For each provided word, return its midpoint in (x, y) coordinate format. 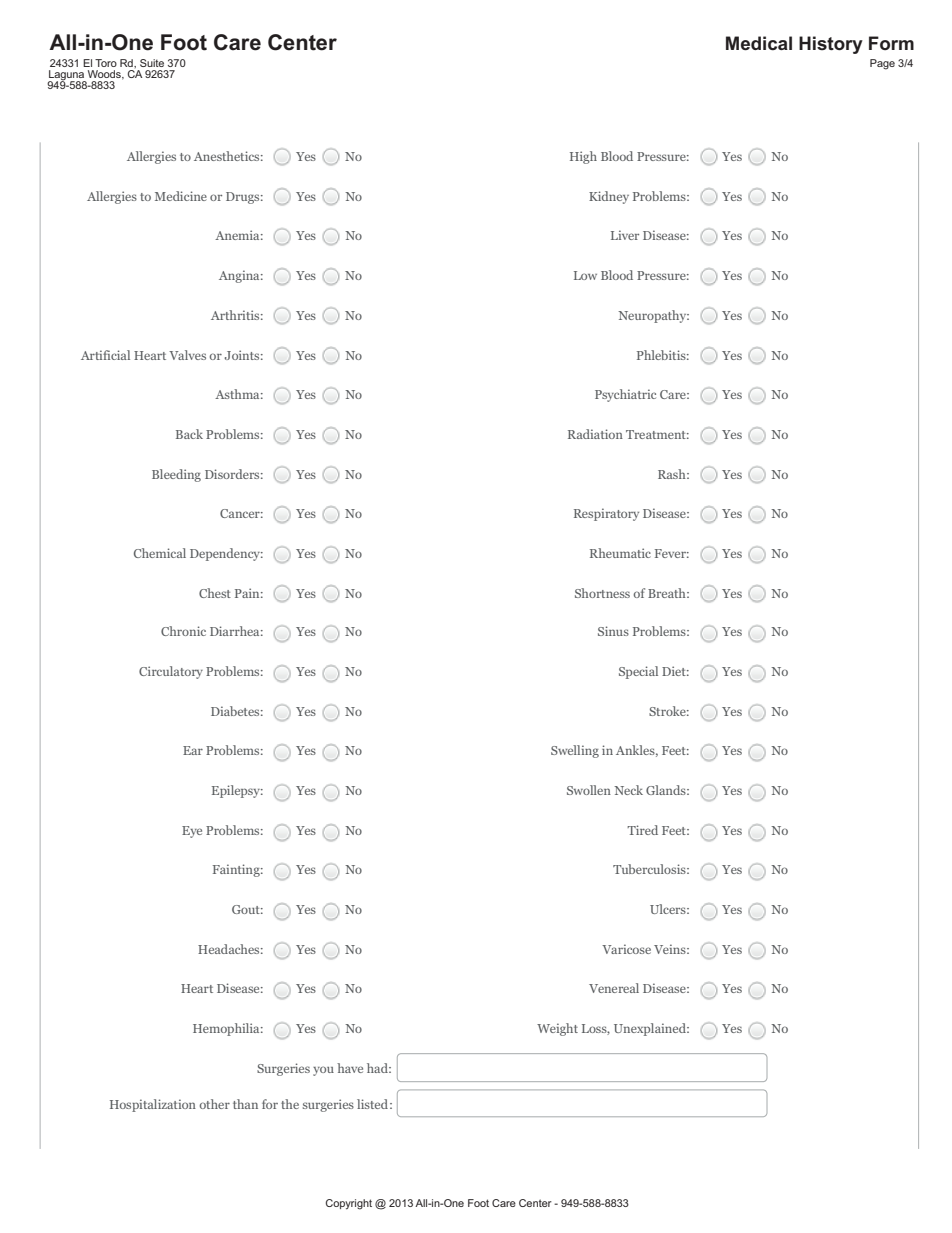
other (215, 1104)
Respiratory (606, 514)
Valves (187, 355)
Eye (192, 832)
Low (585, 275)
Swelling (575, 751)
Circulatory (171, 672)
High (583, 157)
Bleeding (176, 475)
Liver (625, 235)
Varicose (626, 949)
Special (638, 672)
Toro (106, 63)
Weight (557, 1029)
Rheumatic (620, 553)
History (831, 45)
